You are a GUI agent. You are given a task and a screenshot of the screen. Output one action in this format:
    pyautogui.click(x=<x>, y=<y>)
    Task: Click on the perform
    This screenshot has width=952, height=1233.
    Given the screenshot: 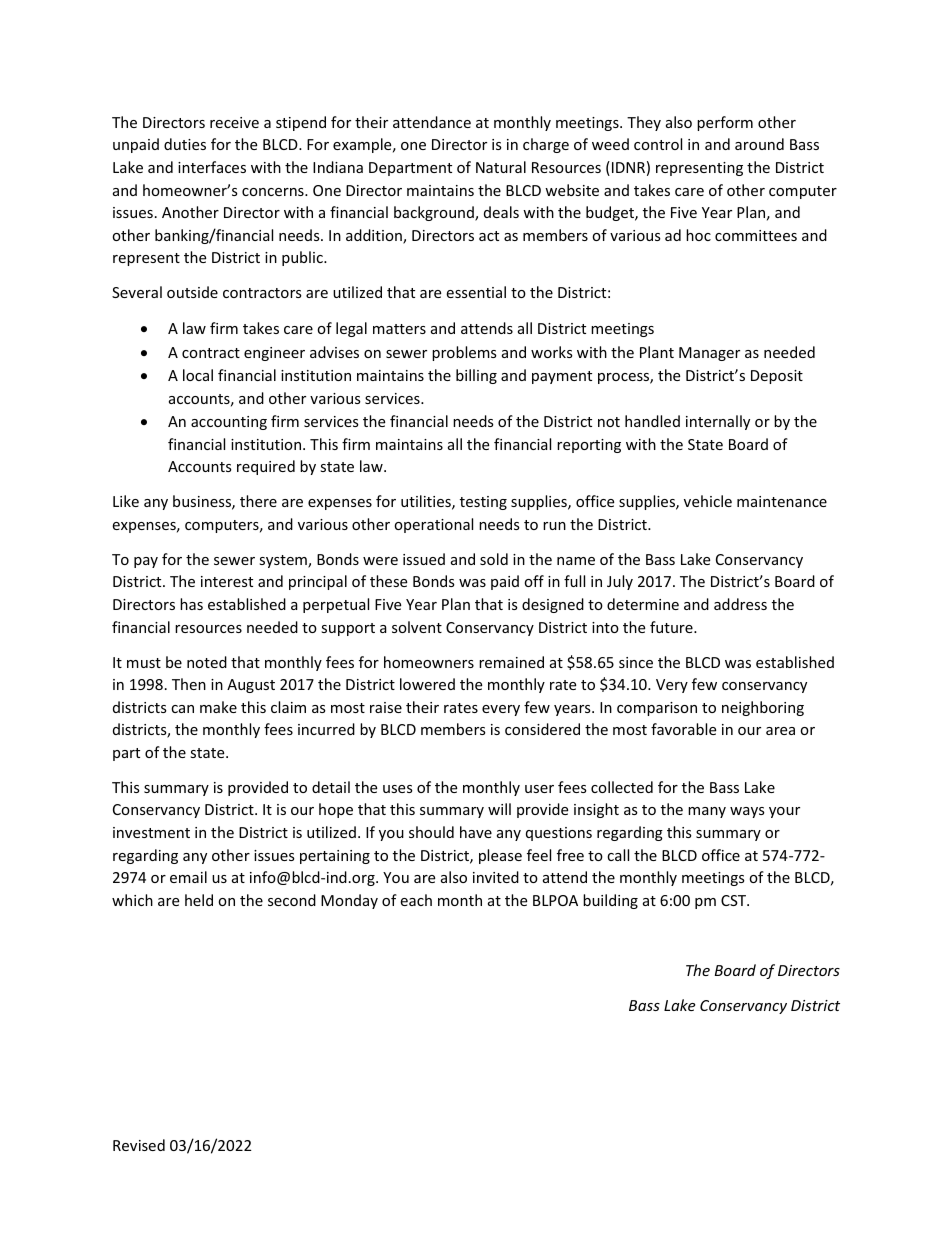 What is the action you would take?
    pyautogui.click(x=725, y=123)
